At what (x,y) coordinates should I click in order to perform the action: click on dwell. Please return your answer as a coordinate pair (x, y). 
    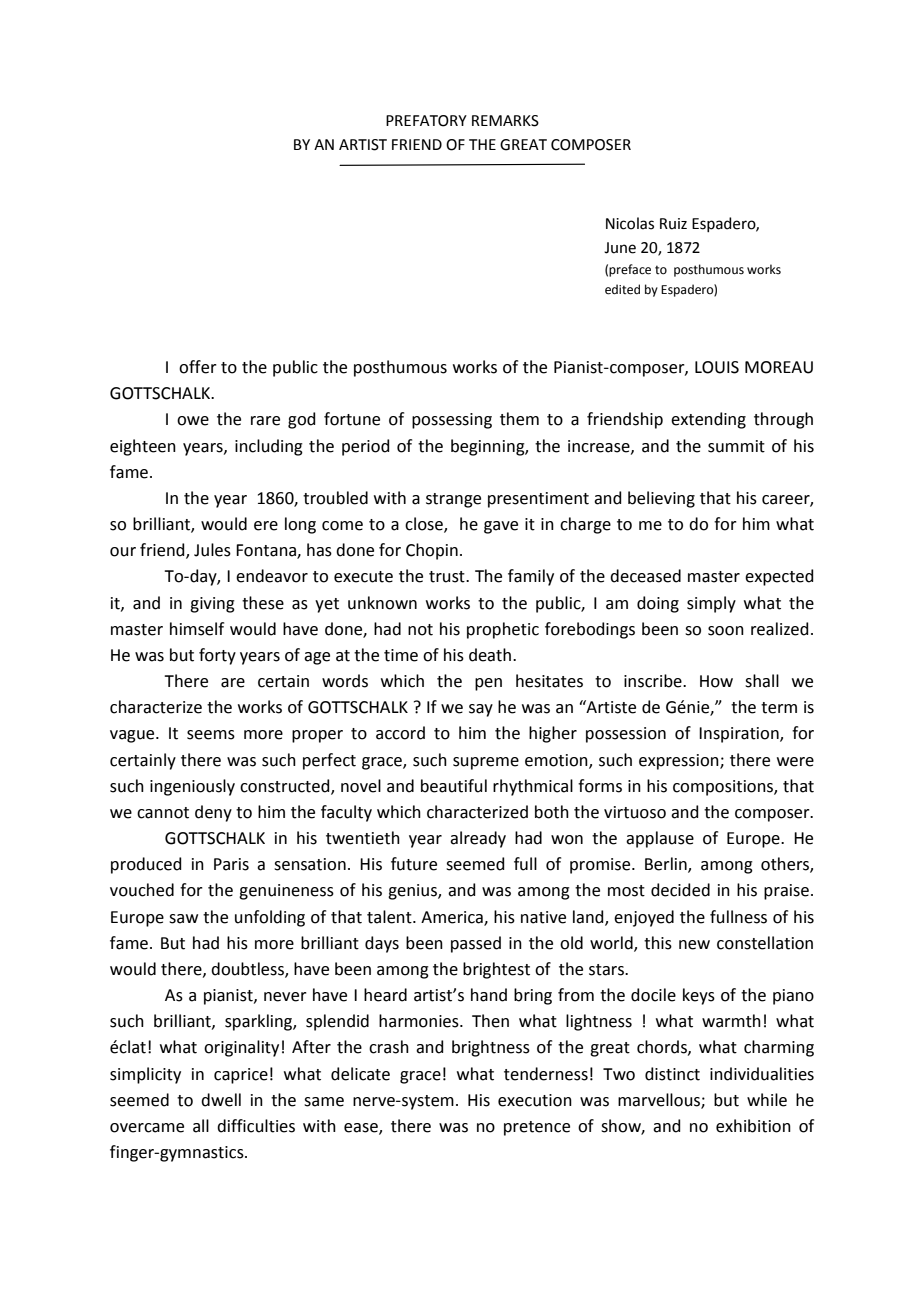
    Looking at the image, I should click on (221, 1100).
